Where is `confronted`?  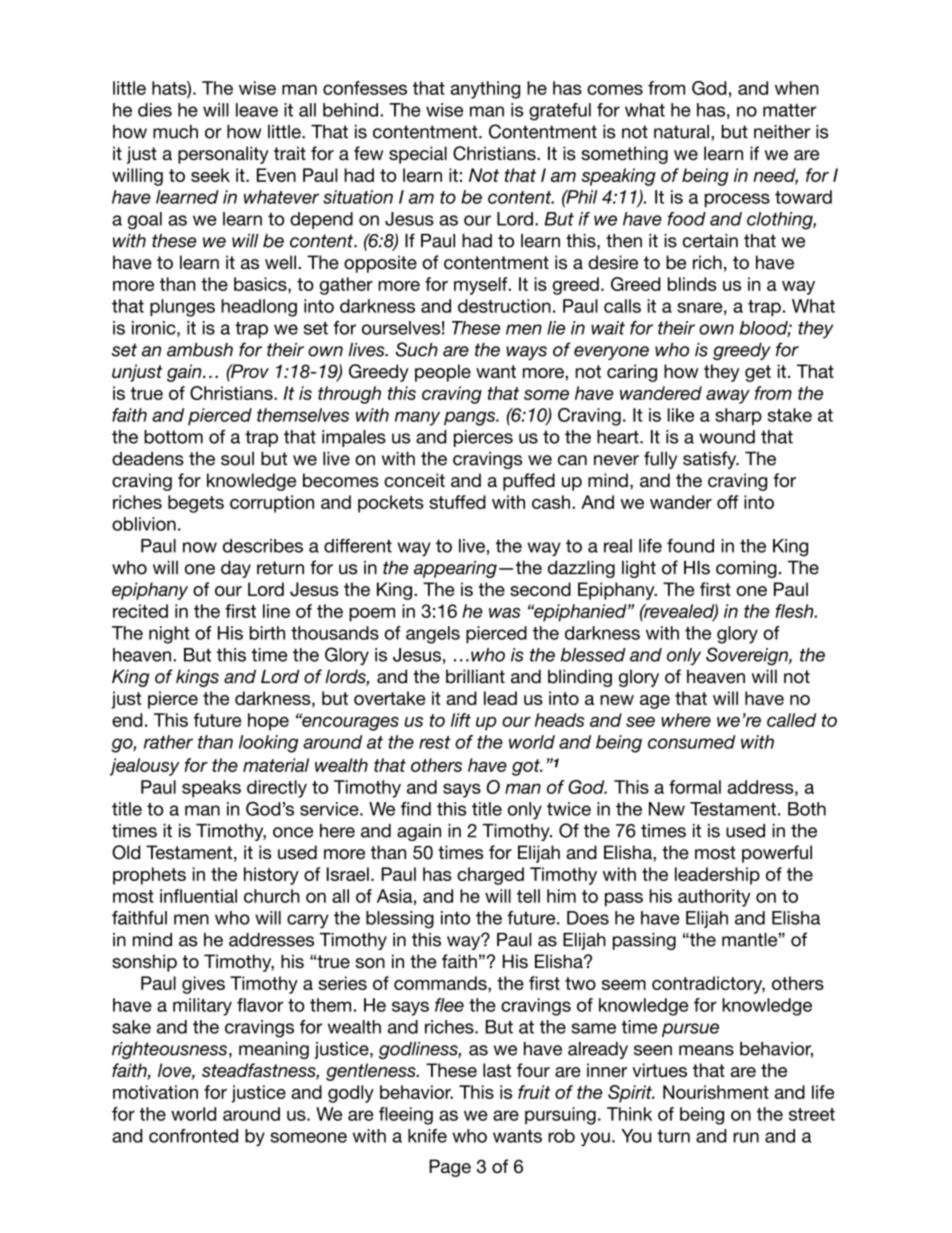 confronted is located at coordinates (193, 1136).
